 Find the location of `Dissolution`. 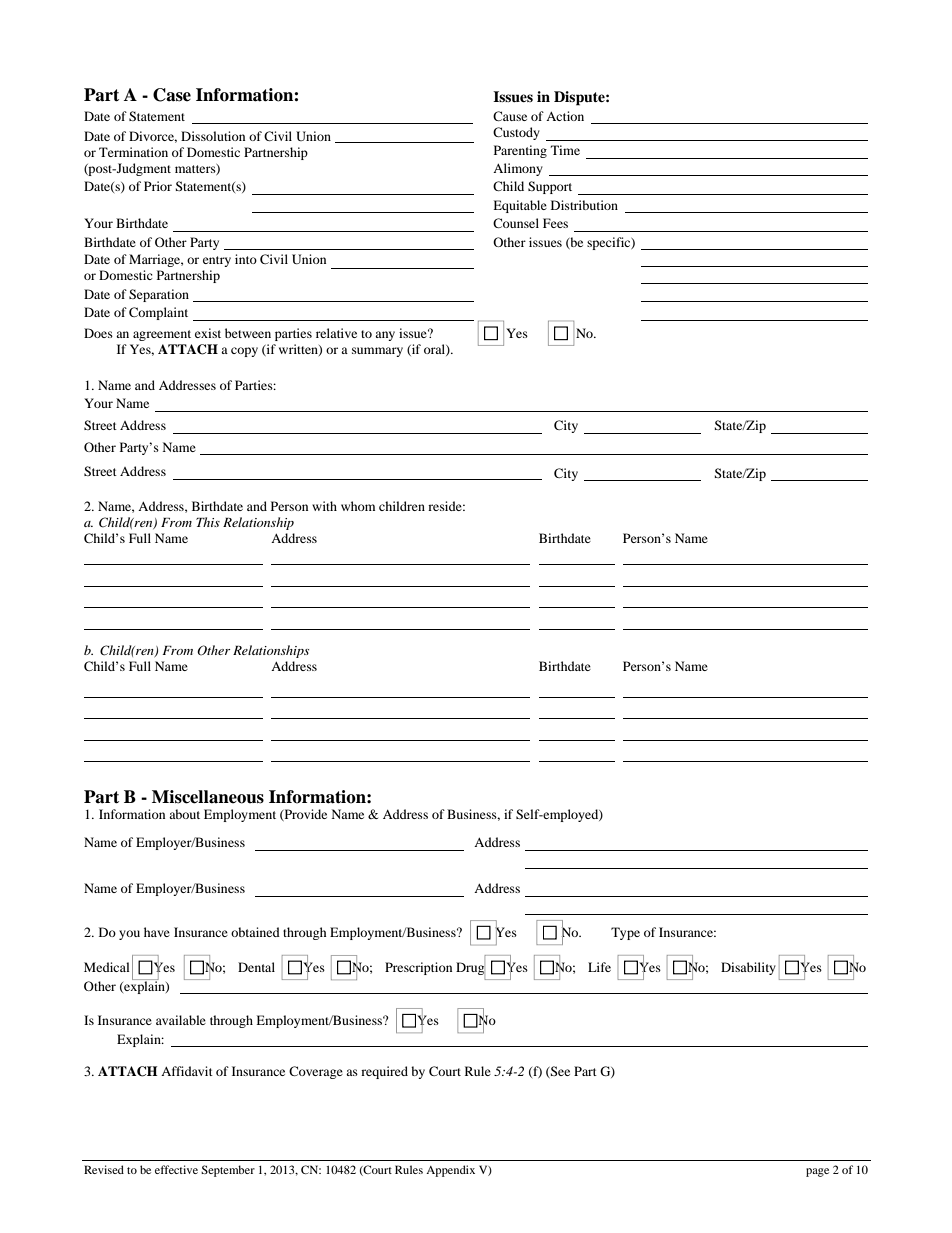

Dissolution is located at coordinates (213, 136).
